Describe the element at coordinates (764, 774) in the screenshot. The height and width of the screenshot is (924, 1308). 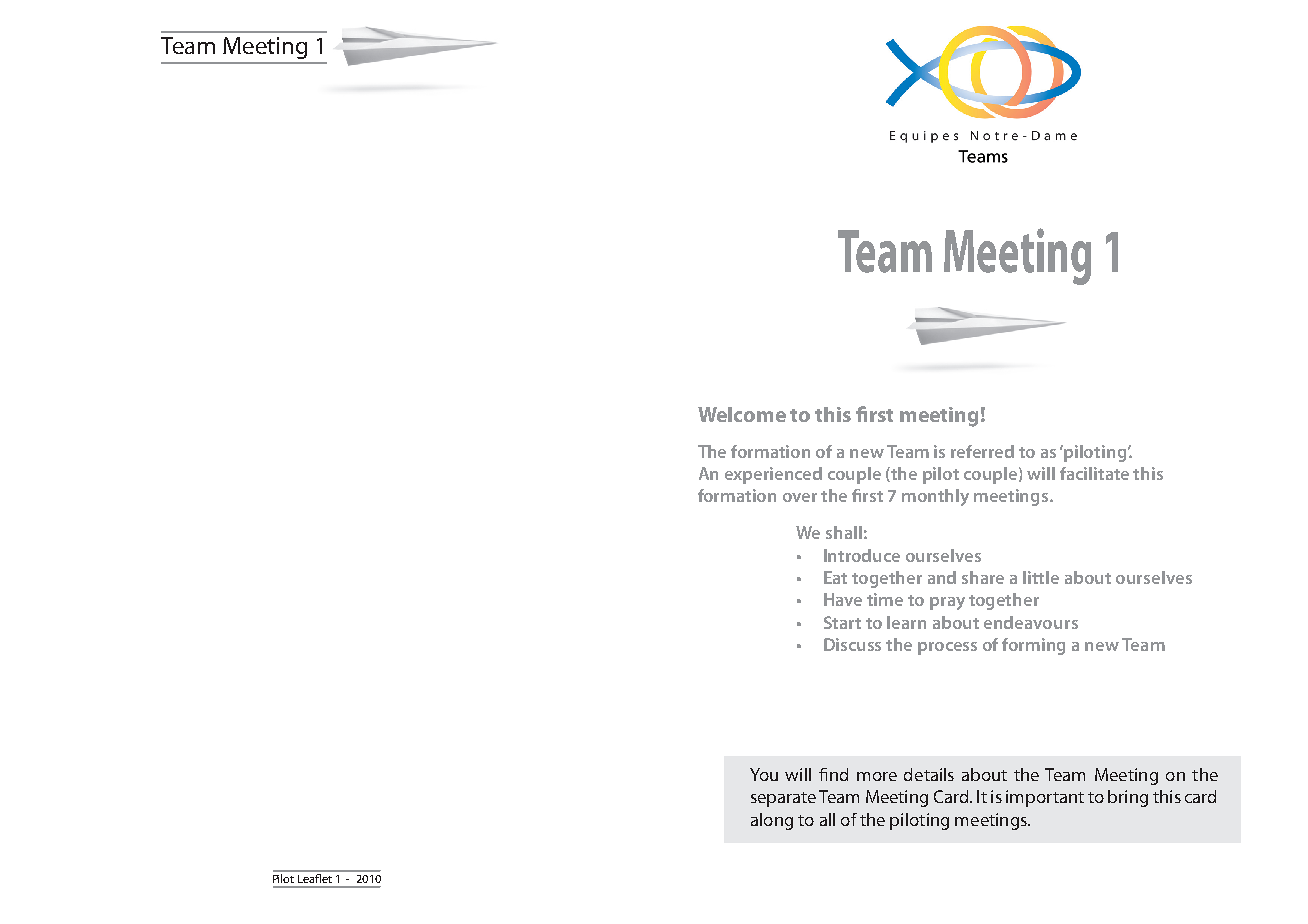
I see `You` at that location.
